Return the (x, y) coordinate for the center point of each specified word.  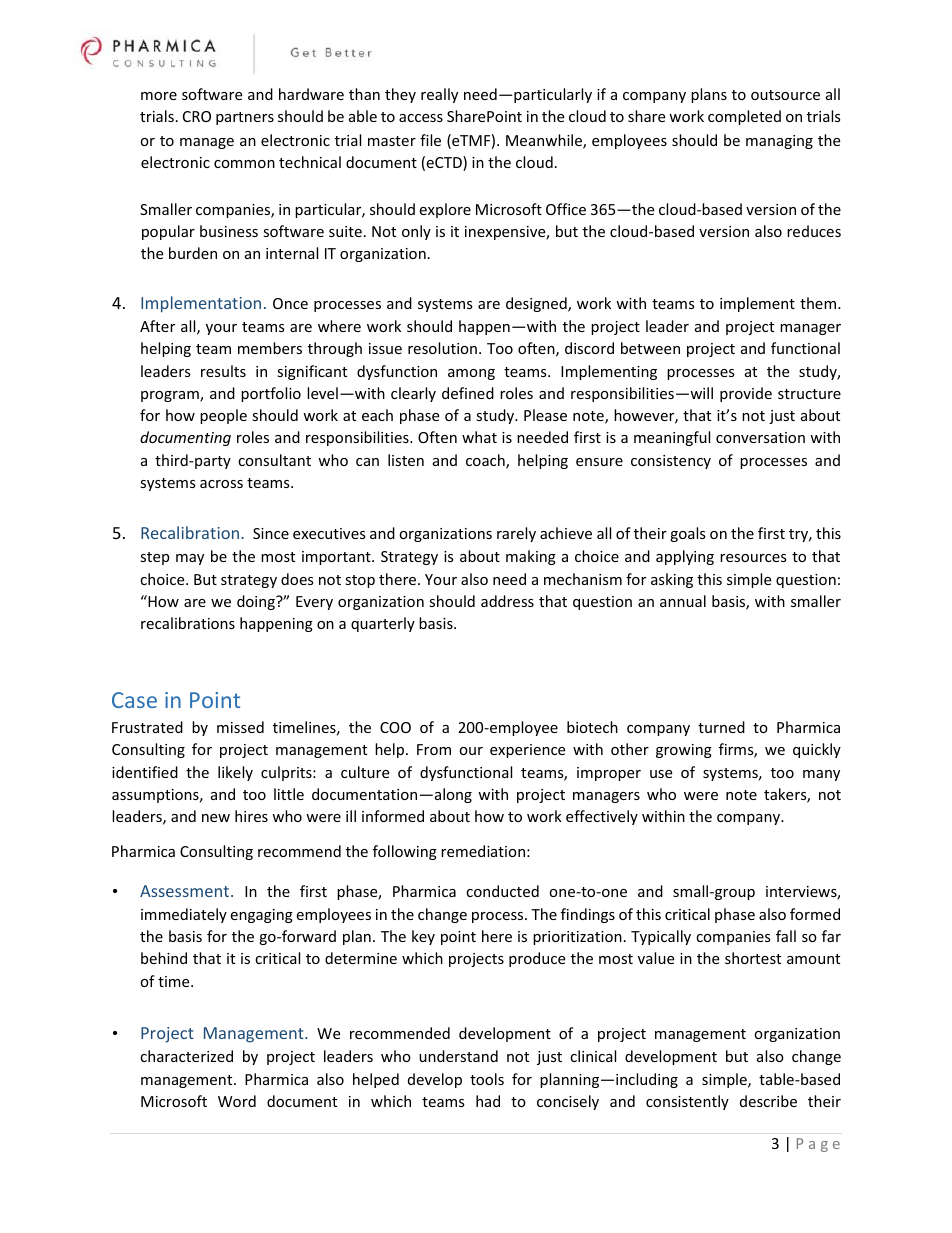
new (216, 818)
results (223, 371)
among (471, 374)
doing (257, 602)
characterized (186, 1056)
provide (746, 394)
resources (753, 558)
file (430, 140)
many (821, 775)
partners (245, 118)
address (507, 601)
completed (744, 117)
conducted (502, 891)
